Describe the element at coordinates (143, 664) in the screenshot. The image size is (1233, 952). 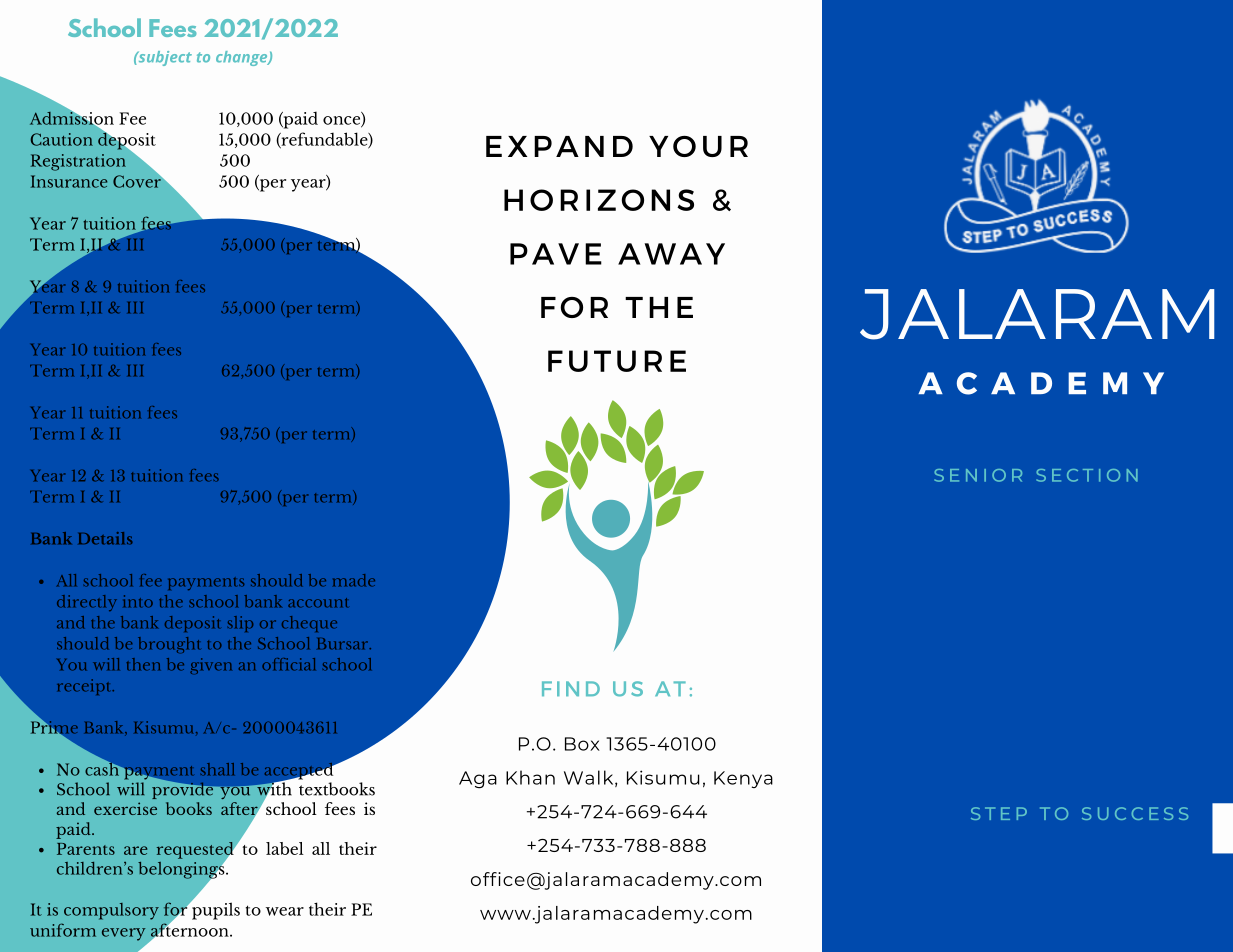
I see `then` at that location.
